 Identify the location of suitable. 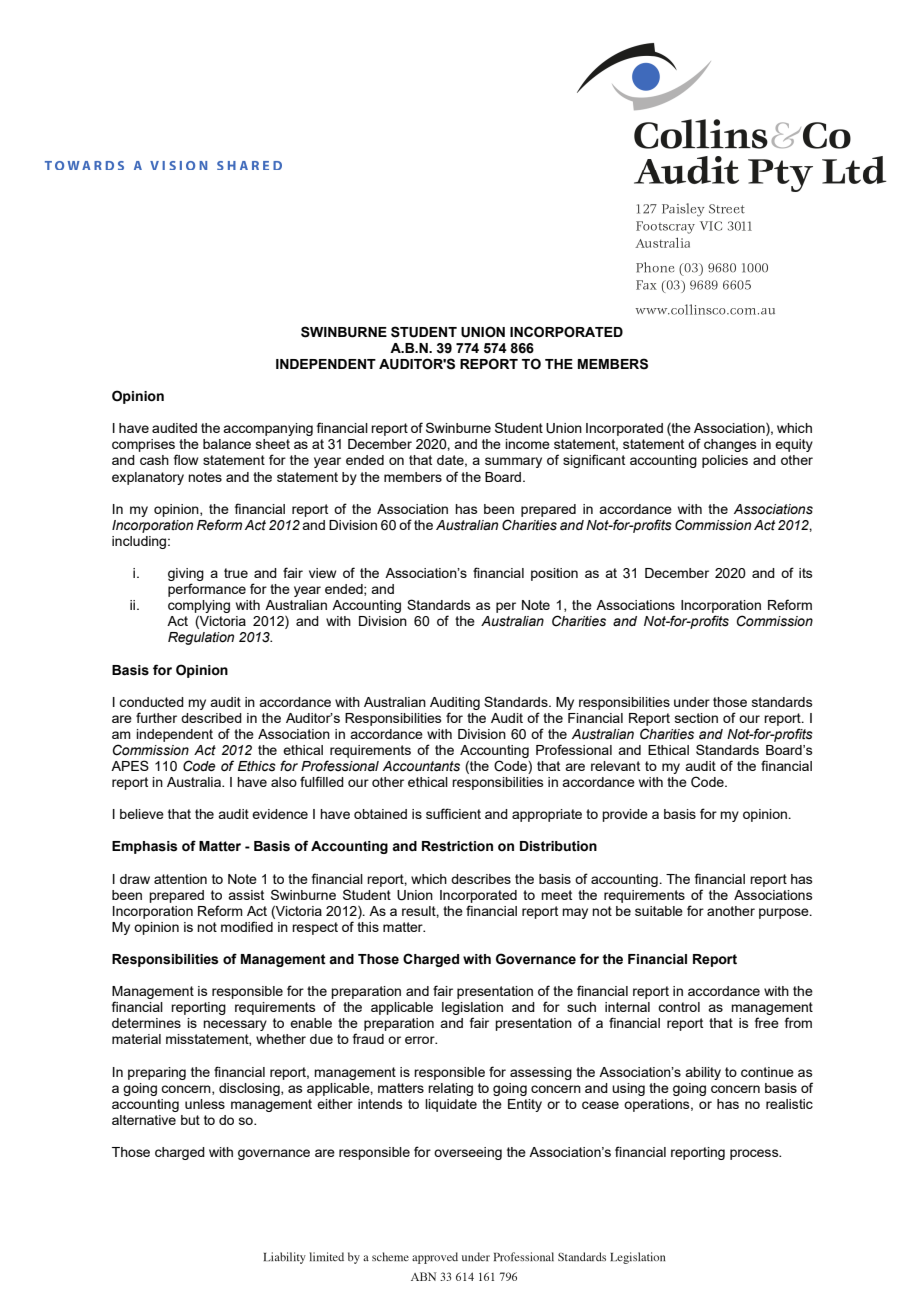
(659, 911).
